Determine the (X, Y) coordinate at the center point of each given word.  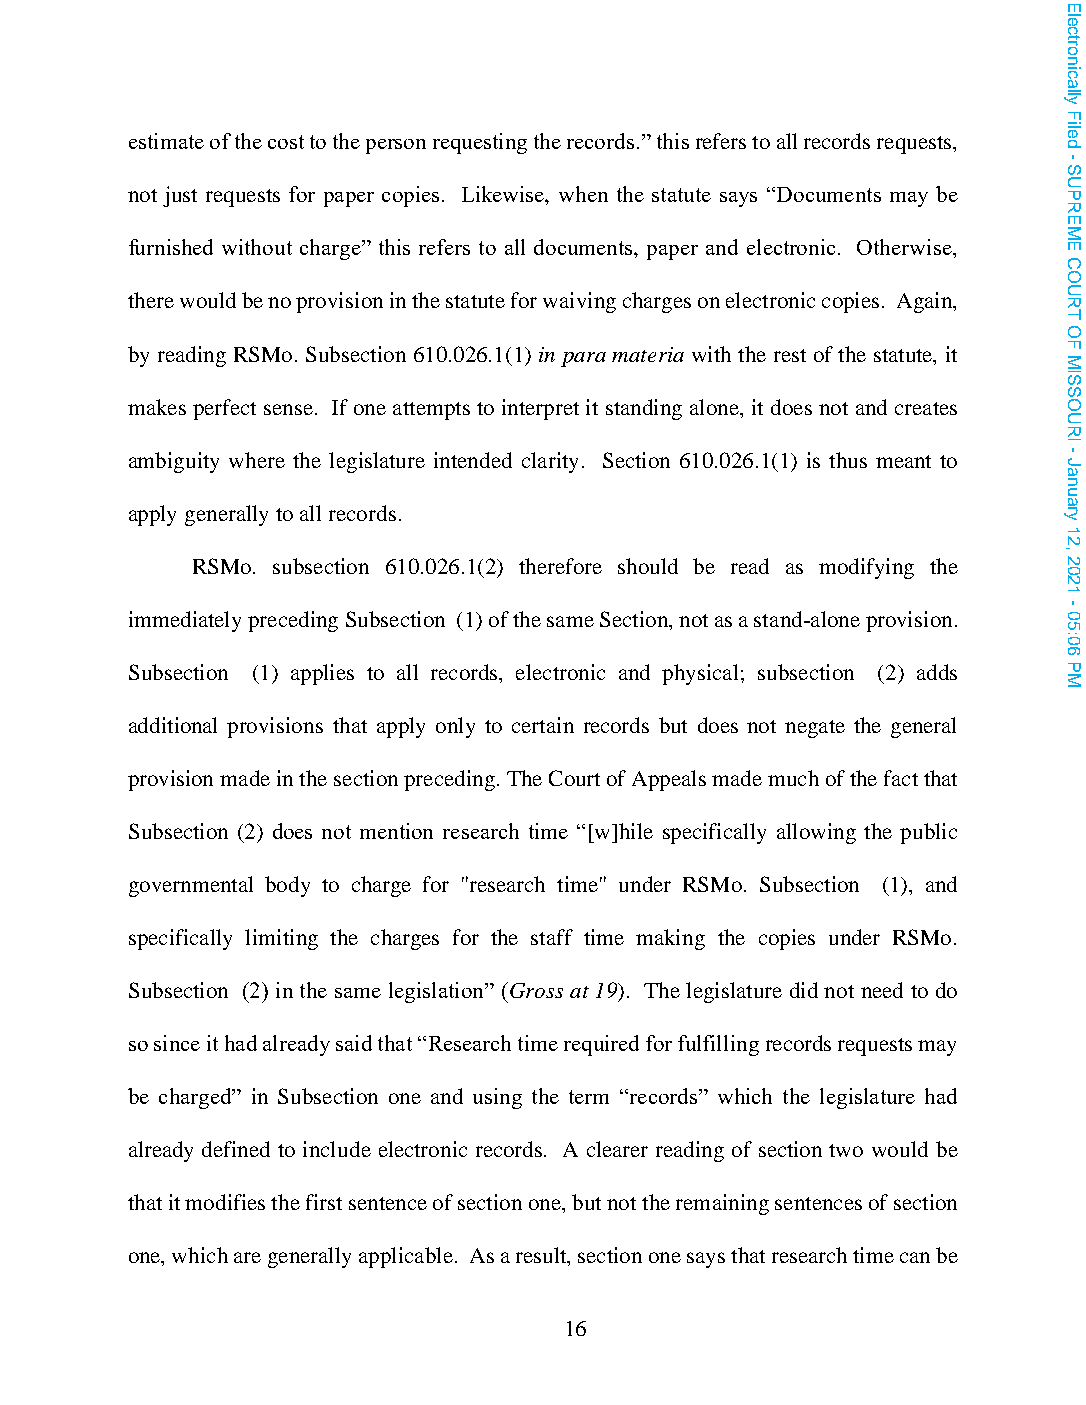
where (257, 460)
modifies (225, 1202)
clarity (550, 462)
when (583, 194)
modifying (866, 568)
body (287, 886)
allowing (816, 833)
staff (552, 937)
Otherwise (905, 247)
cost (286, 142)
